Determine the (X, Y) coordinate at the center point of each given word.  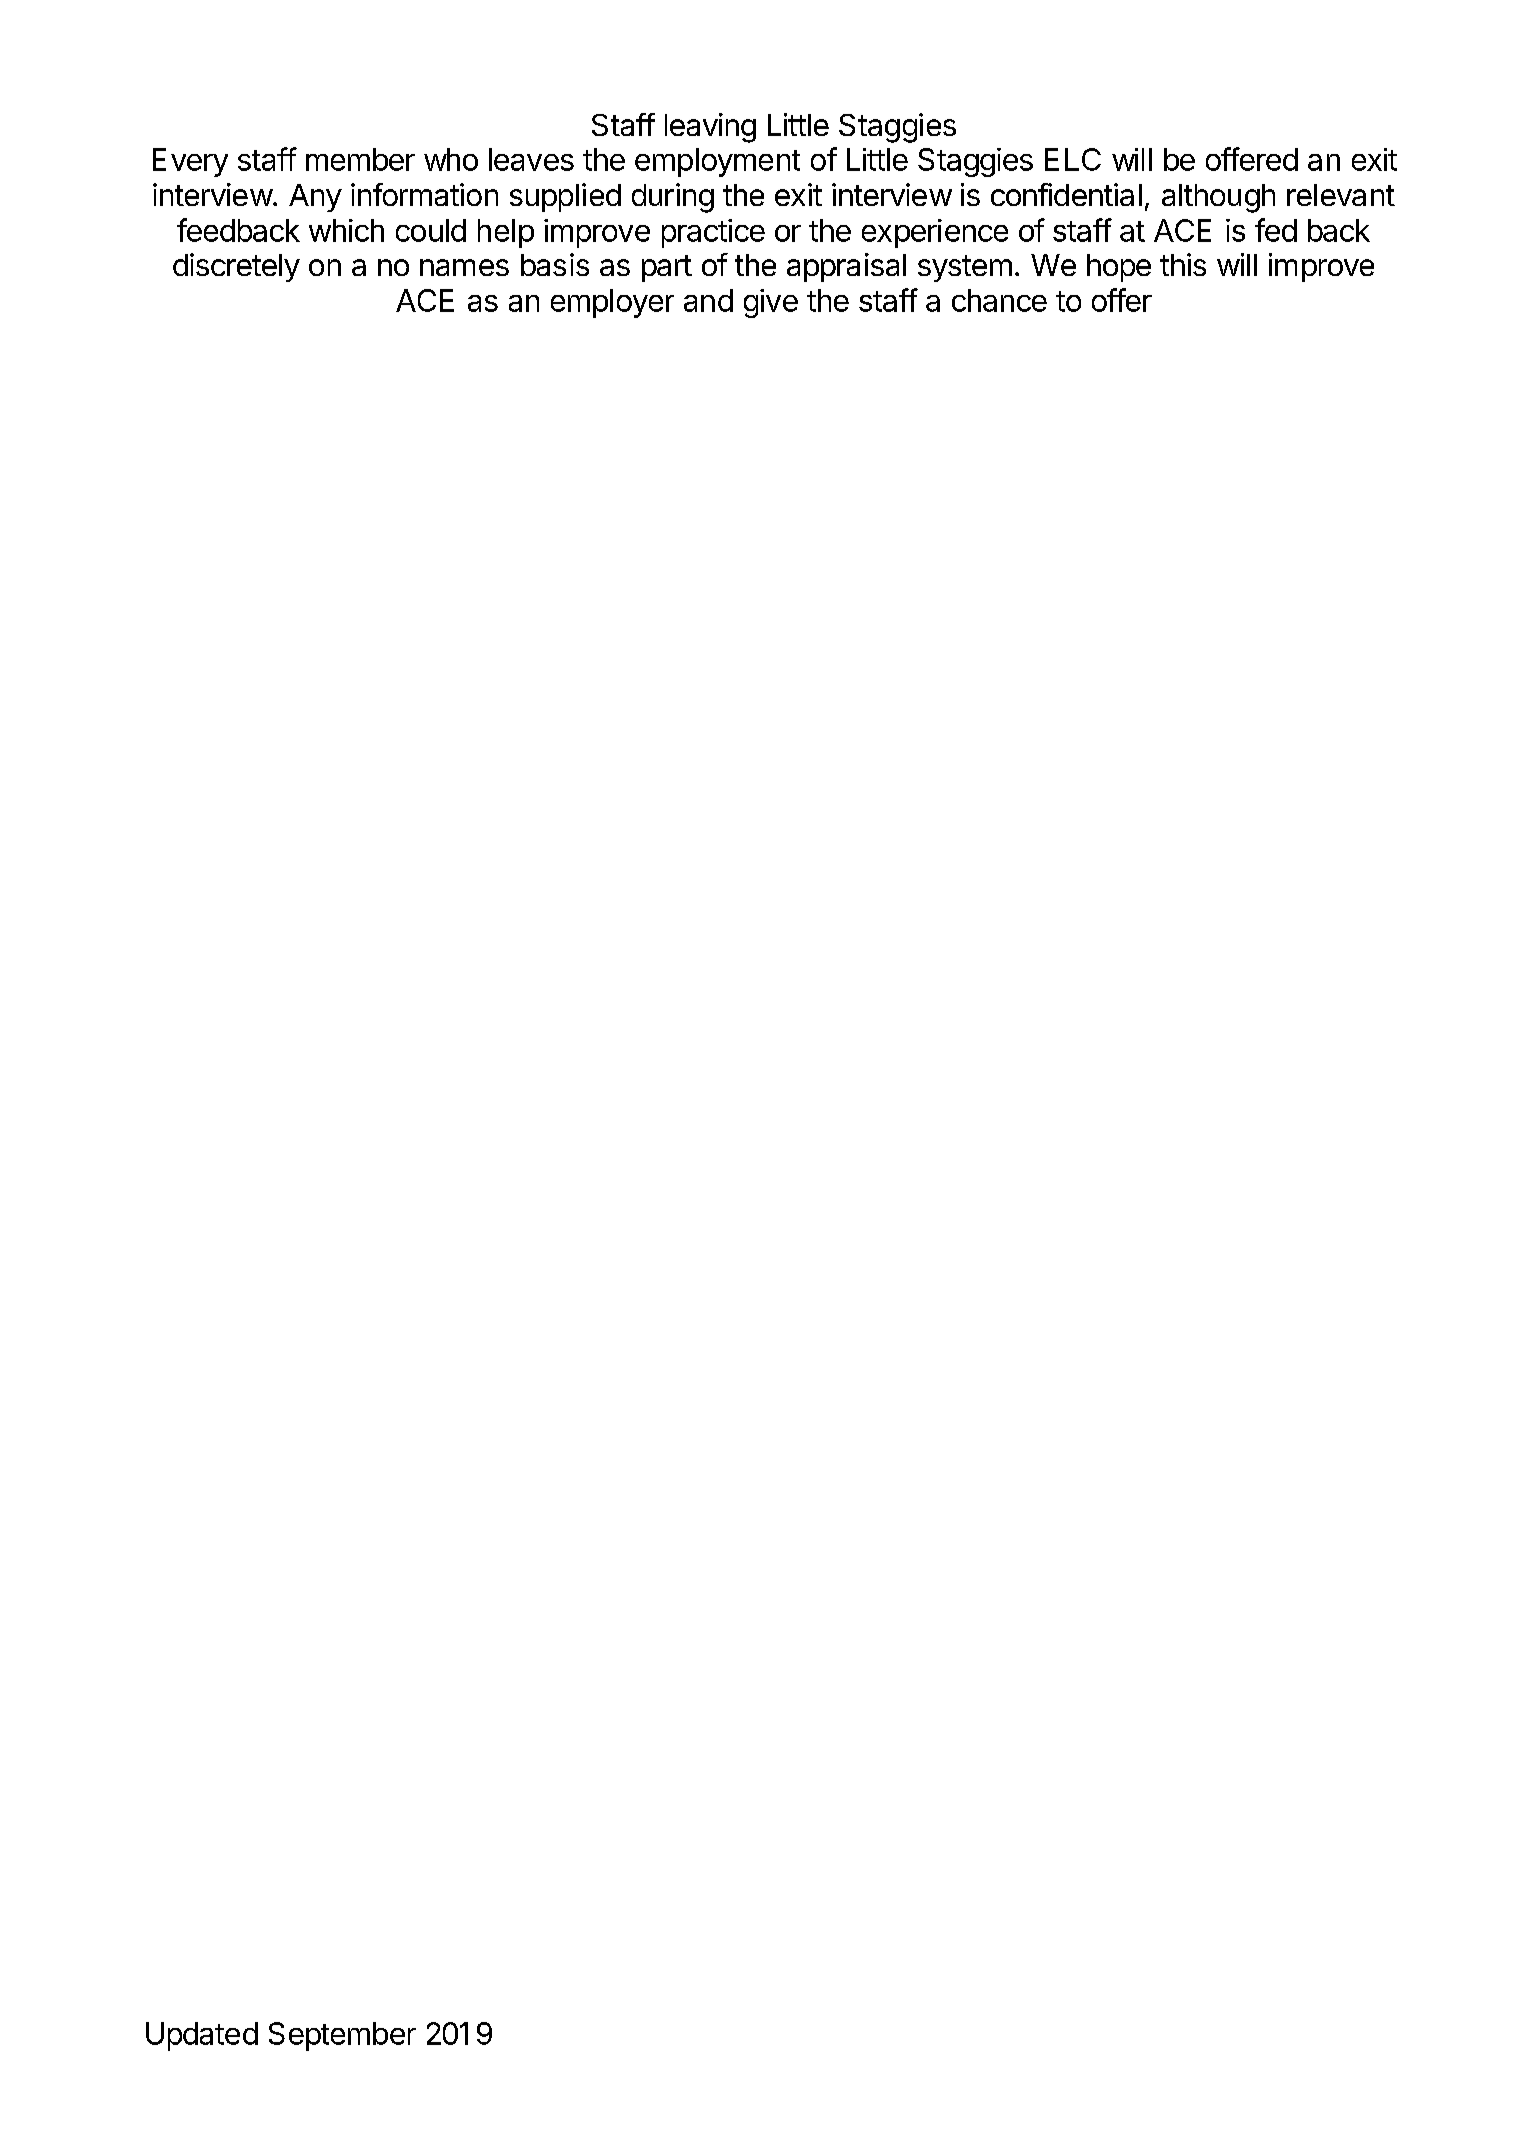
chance (999, 300)
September (342, 2036)
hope (1119, 268)
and (708, 300)
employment (717, 162)
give (771, 303)
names (464, 267)
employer (612, 303)
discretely (236, 267)
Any (315, 198)
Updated (202, 2036)
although (1218, 198)
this (1183, 264)
